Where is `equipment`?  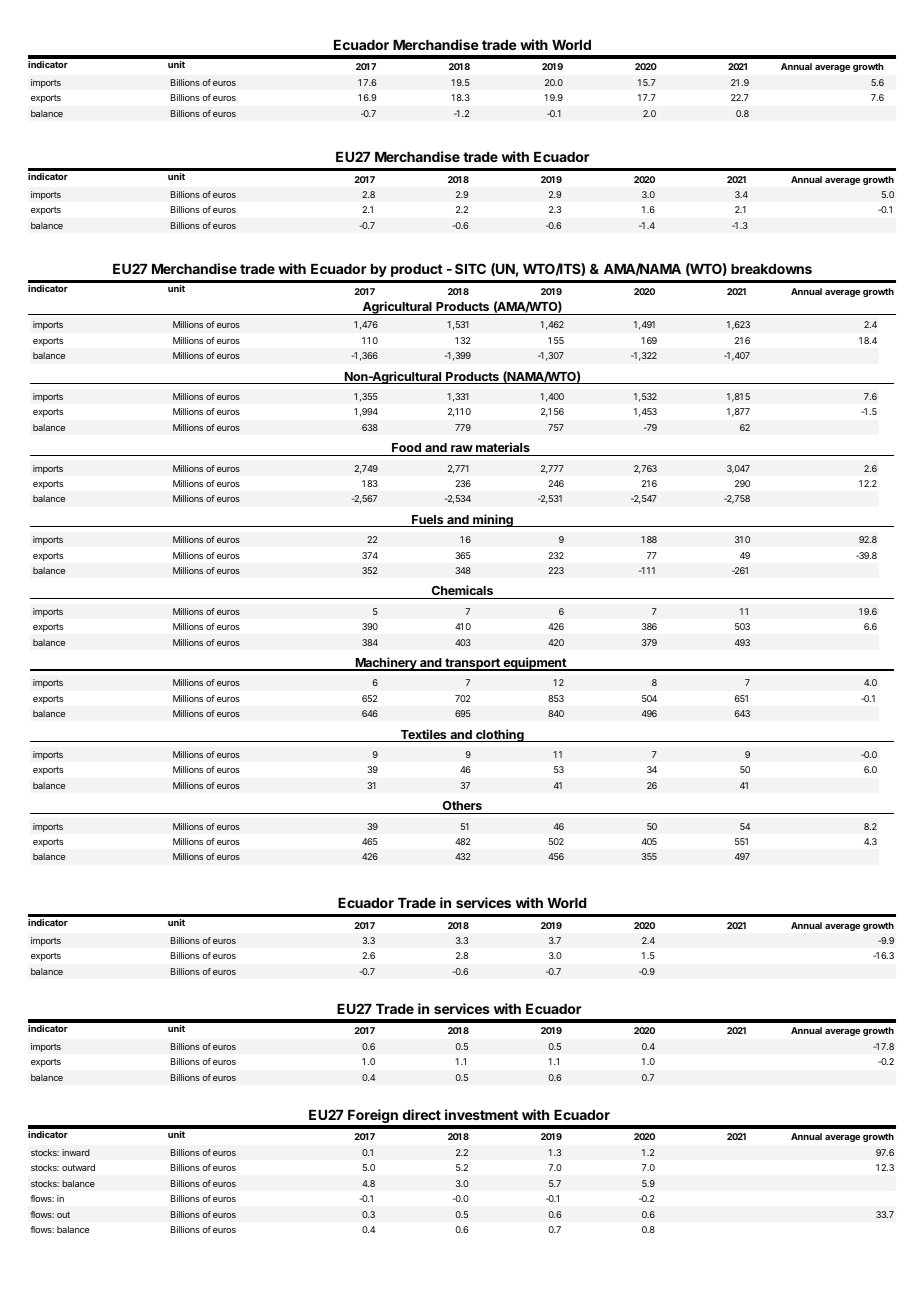
equipment is located at coordinates (534, 664).
